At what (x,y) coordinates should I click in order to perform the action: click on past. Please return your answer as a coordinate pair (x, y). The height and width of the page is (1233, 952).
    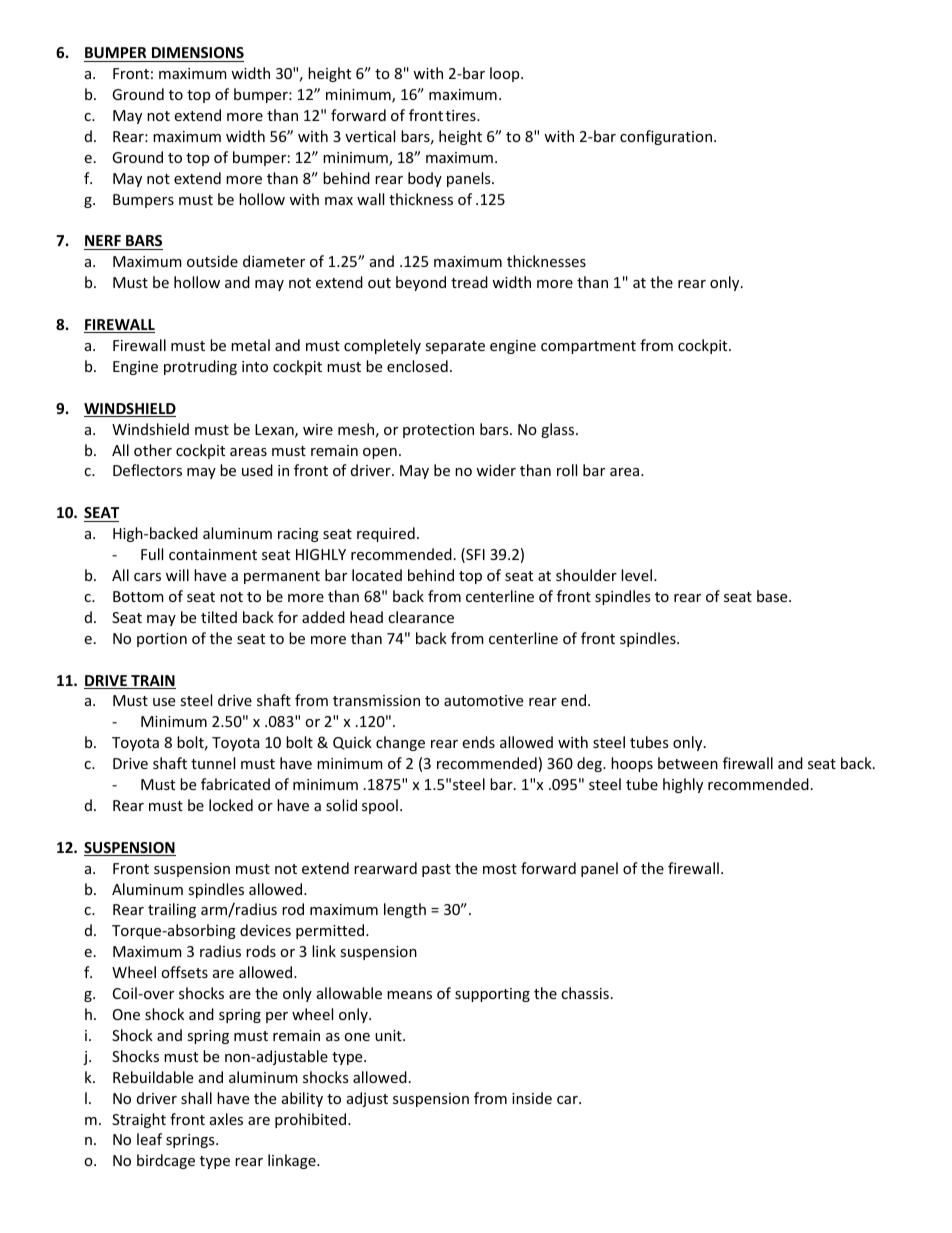
    Looking at the image, I should click on (436, 870).
